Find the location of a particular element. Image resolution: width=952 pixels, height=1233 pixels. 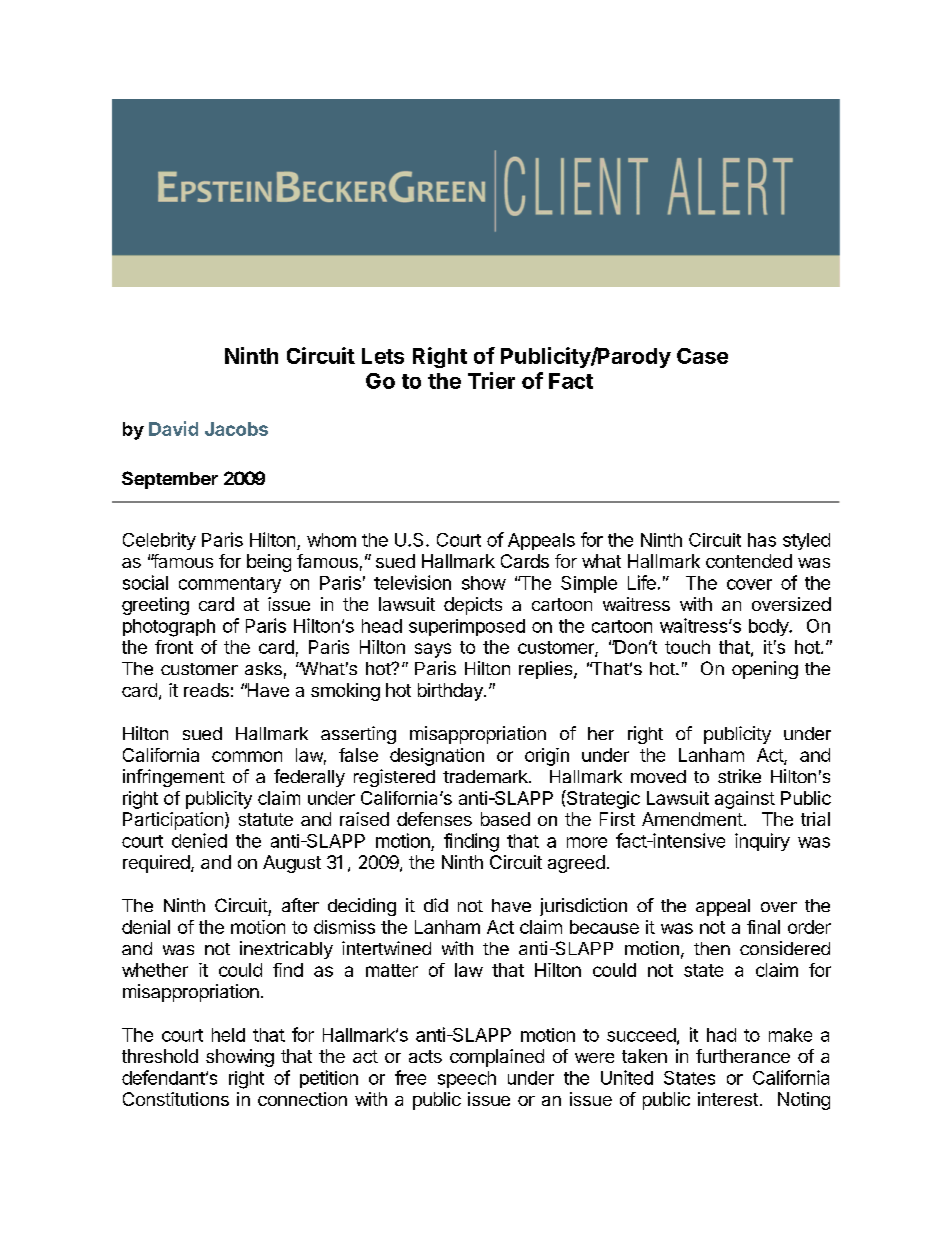

common is located at coordinates (247, 756).
